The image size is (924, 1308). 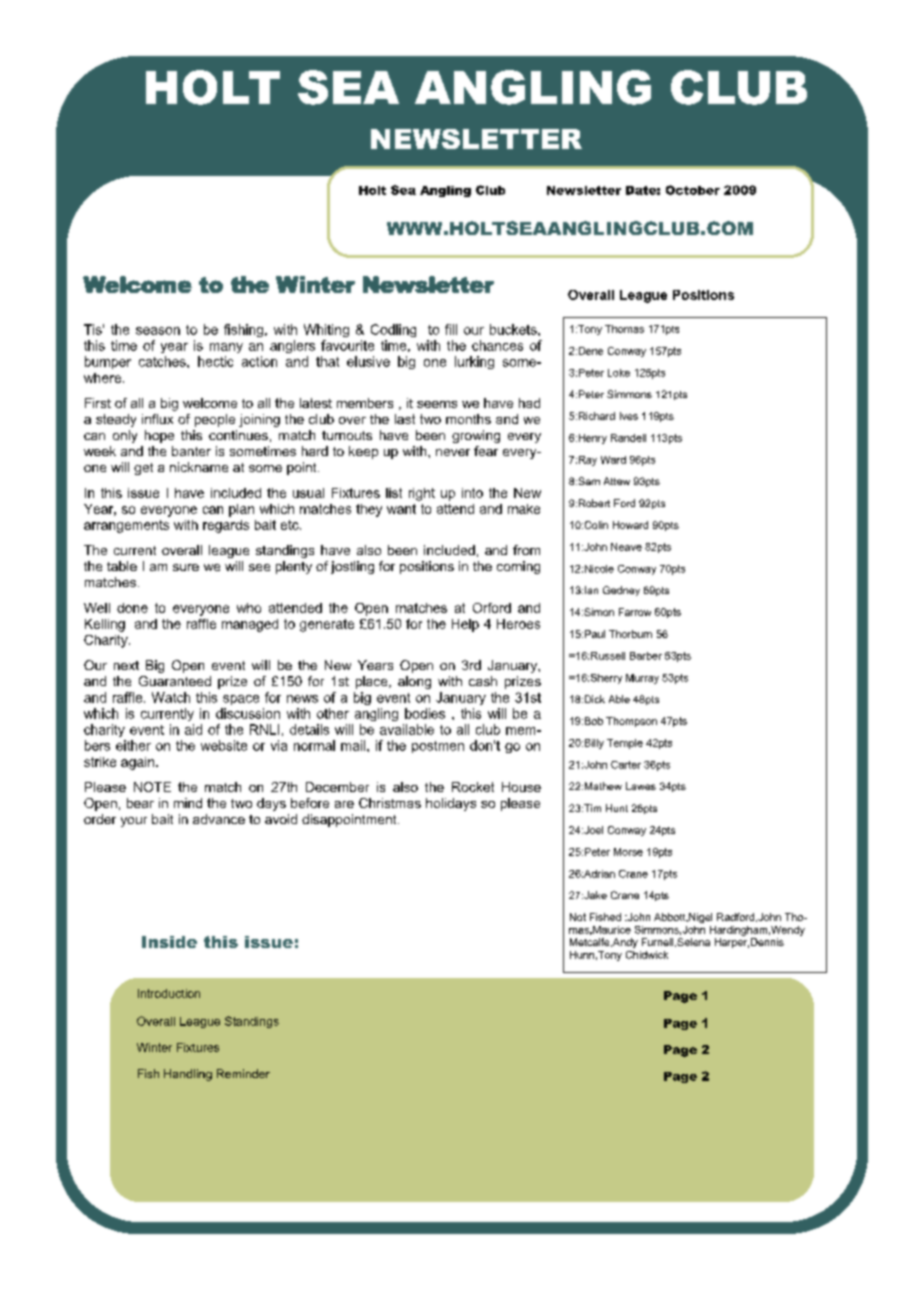 I want to click on Codling, so click(x=393, y=330).
